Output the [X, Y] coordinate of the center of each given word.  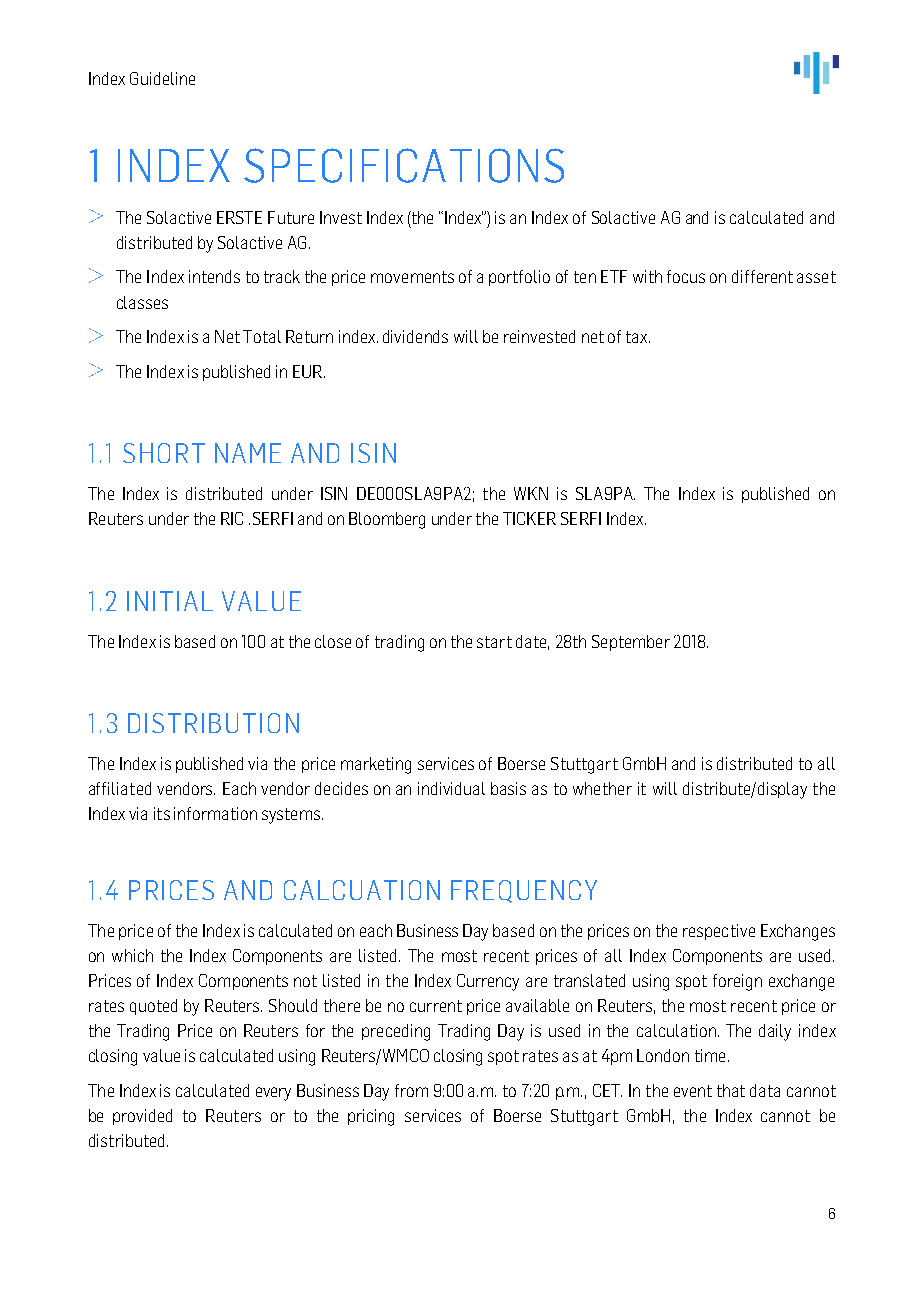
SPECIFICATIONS [404, 165]
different [762, 276]
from [411, 1090]
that [731, 1090]
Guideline [162, 78]
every [273, 1094]
